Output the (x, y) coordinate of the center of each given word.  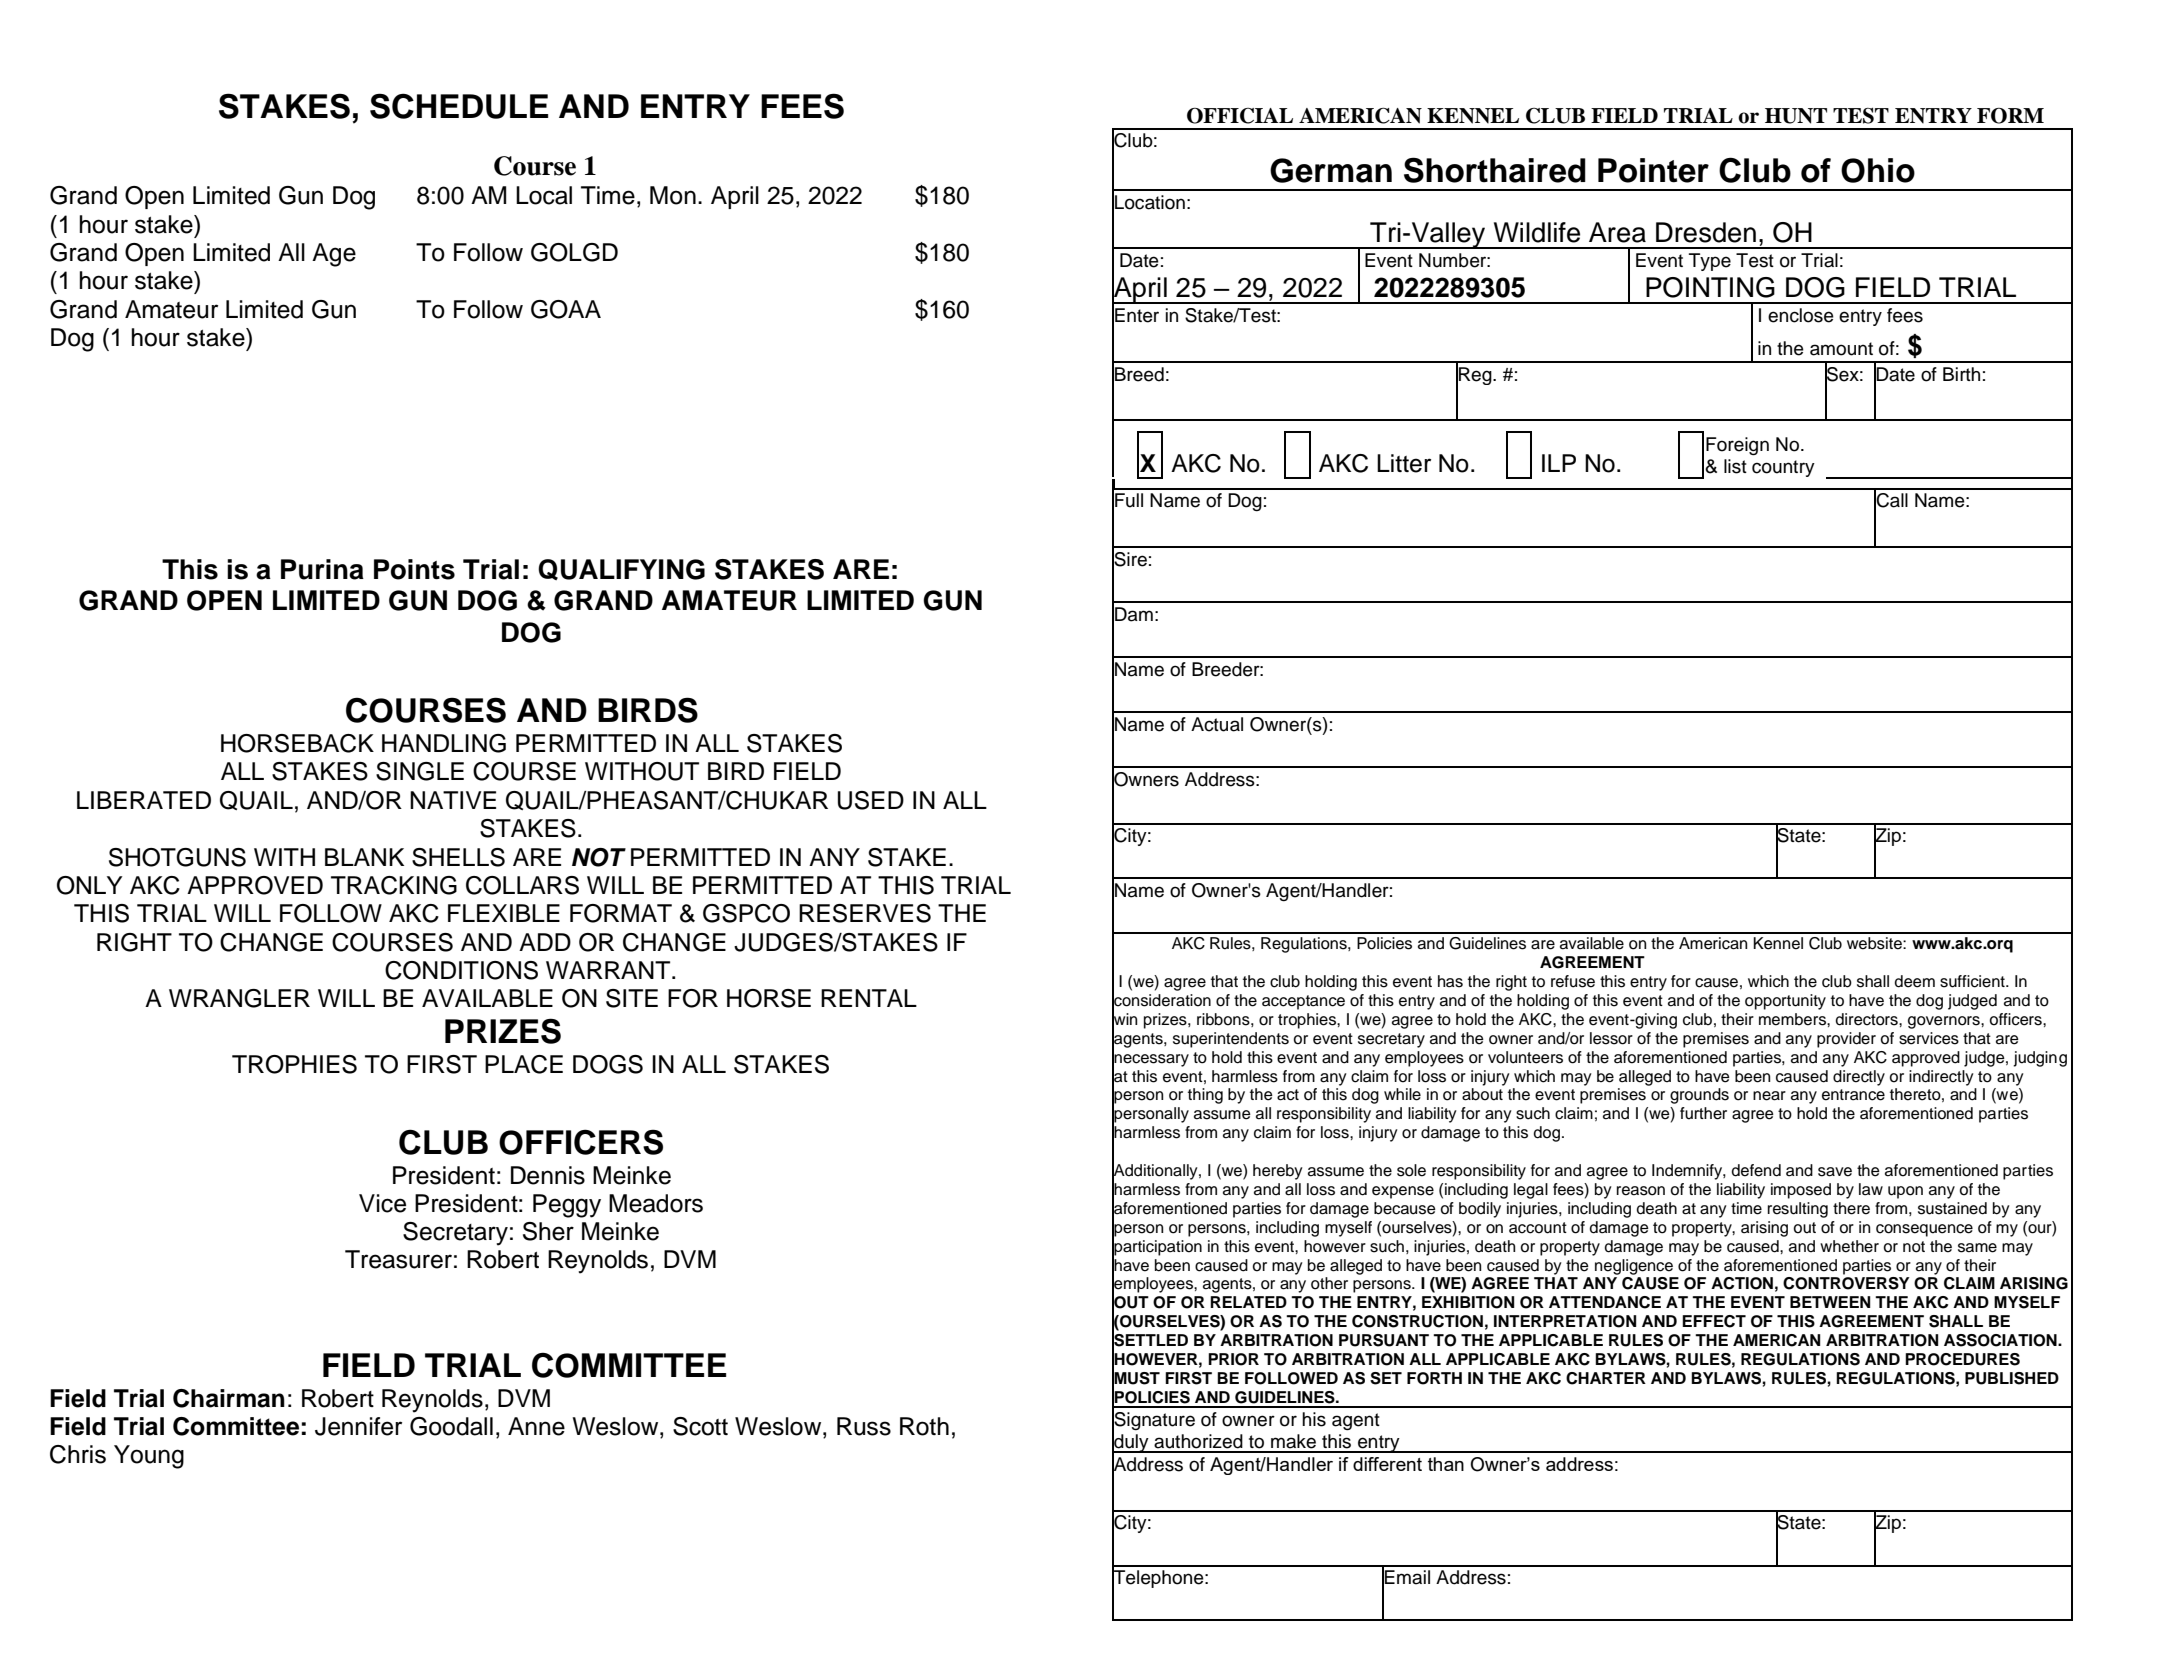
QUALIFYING (621, 569)
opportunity (1785, 1002)
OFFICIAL (1240, 116)
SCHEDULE (459, 106)
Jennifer (358, 1426)
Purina (322, 569)
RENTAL (869, 998)
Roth (924, 1426)
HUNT (1796, 116)
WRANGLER (239, 998)
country (1783, 468)
